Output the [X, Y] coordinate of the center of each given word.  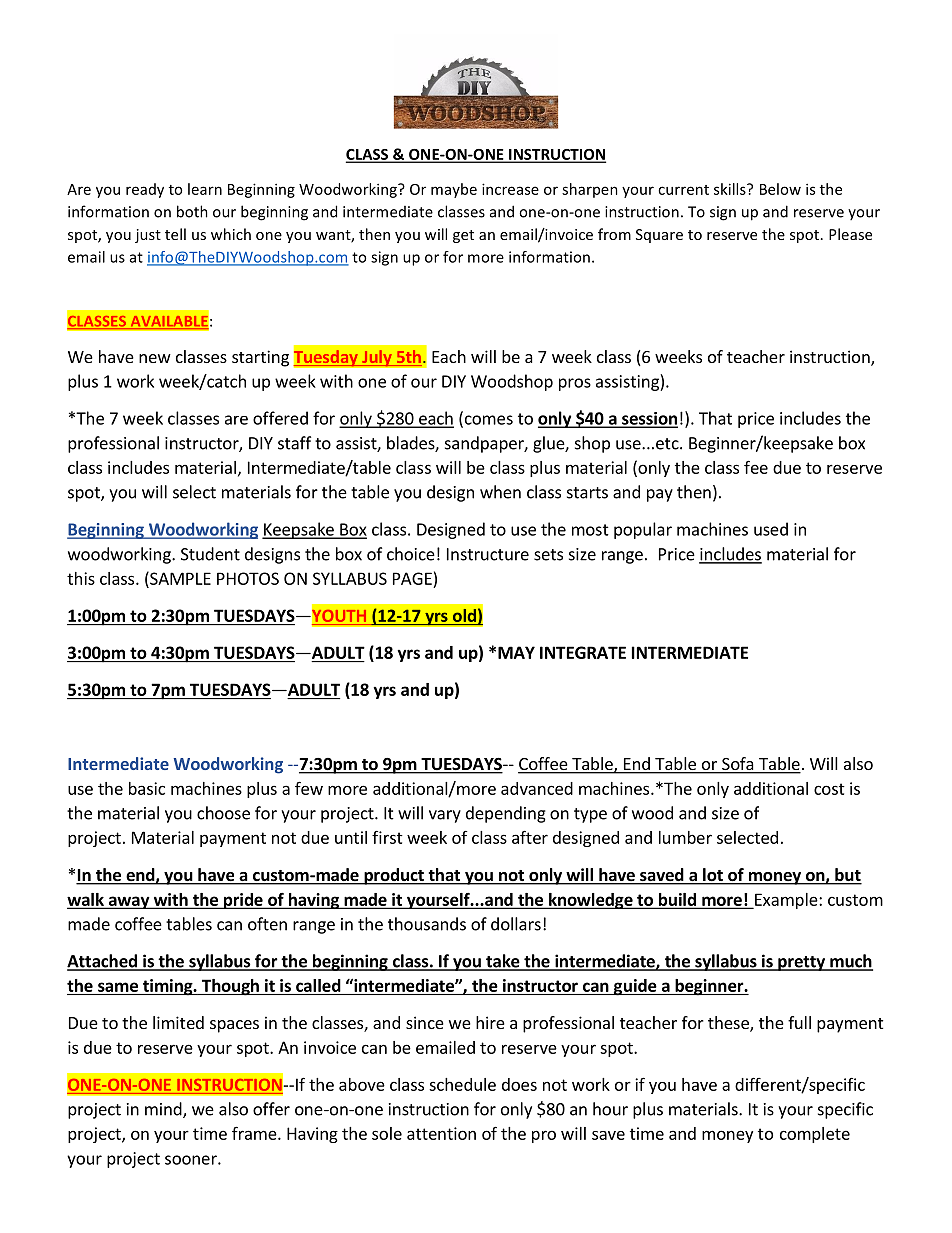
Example [786, 901]
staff [294, 443]
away [129, 902]
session [649, 419]
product [394, 876]
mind [164, 1110]
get [463, 236]
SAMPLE [179, 578]
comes [487, 421]
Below [780, 189]
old [464, 615]
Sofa [738, 765]
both [192, 211]
